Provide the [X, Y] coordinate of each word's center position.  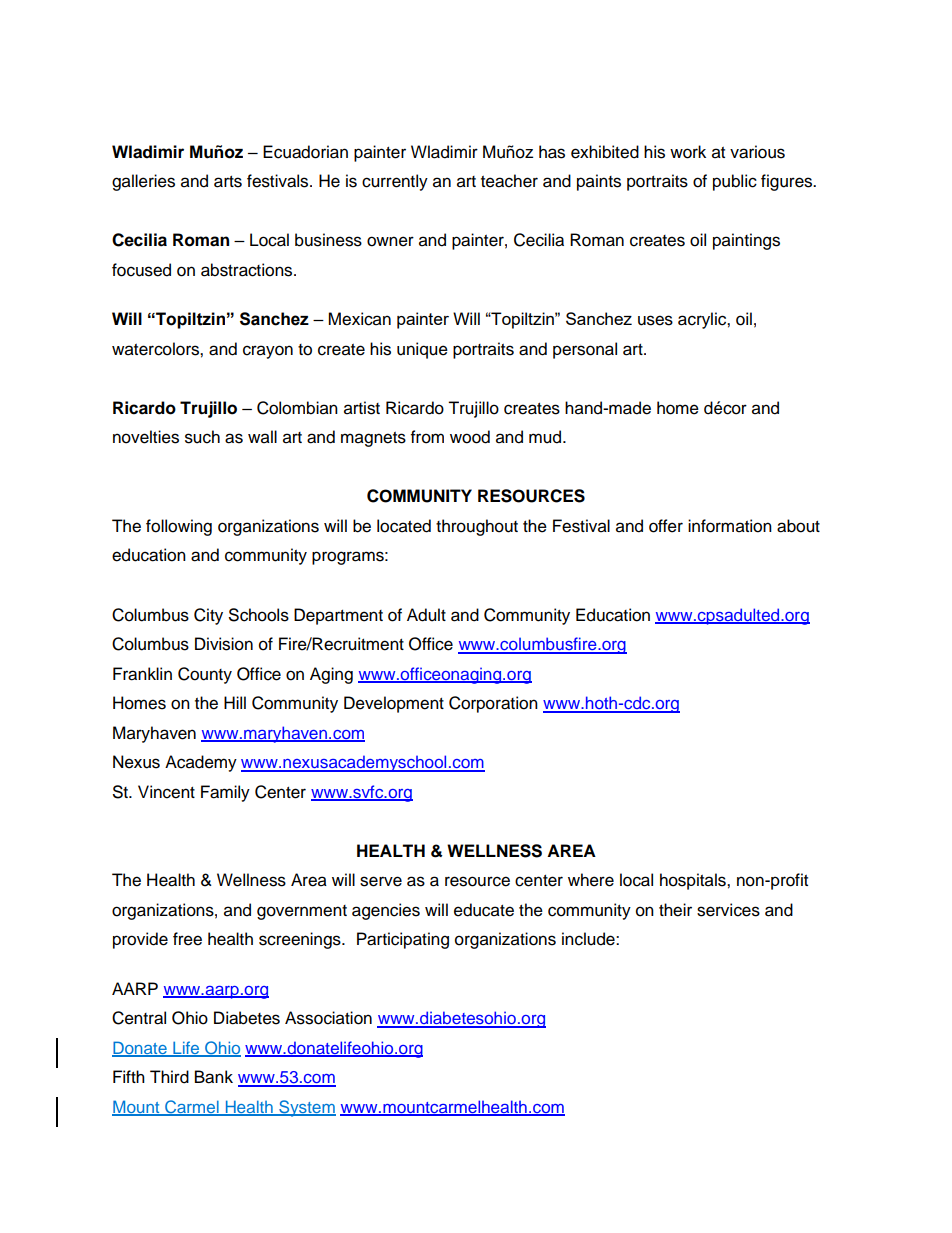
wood [470, 437]
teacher [509, 181]
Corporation [493, 704]
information [730, 526]
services [728, 910]
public [735, 182]
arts [228, 182]
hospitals [694, 881]
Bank [214, 1077]
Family [225, 793]
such [202, 437]
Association [328, 1018]
